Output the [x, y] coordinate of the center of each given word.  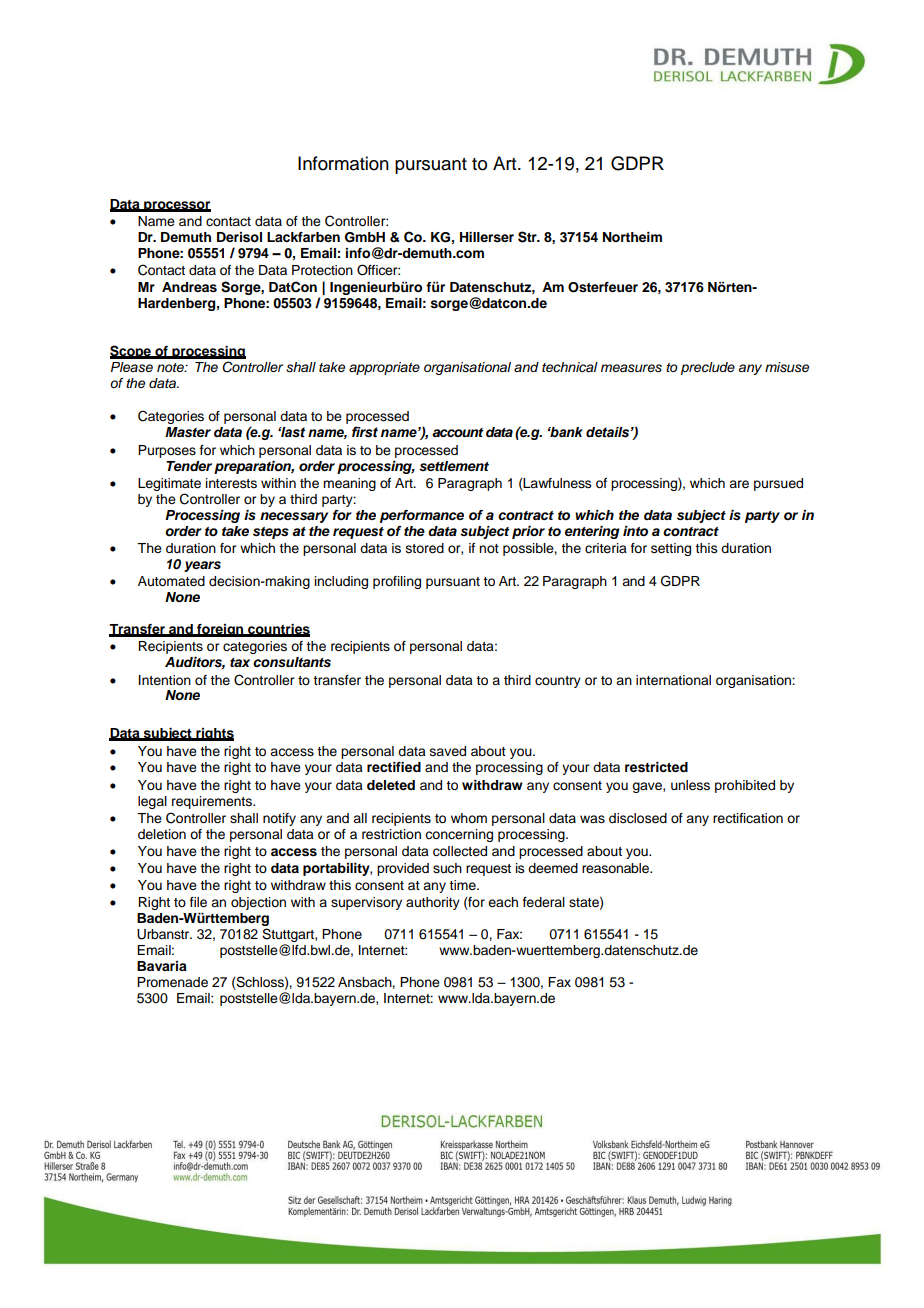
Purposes [167, 451]
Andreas [189, 287]
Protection [322, 270]
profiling [397, 582]
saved [448, 751]
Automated [171, 581]
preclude [708, 368]
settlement [454, 466]
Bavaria [162, 966]
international [673, 680]
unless [690, 785]
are [739, 484]
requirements [213, 802]
